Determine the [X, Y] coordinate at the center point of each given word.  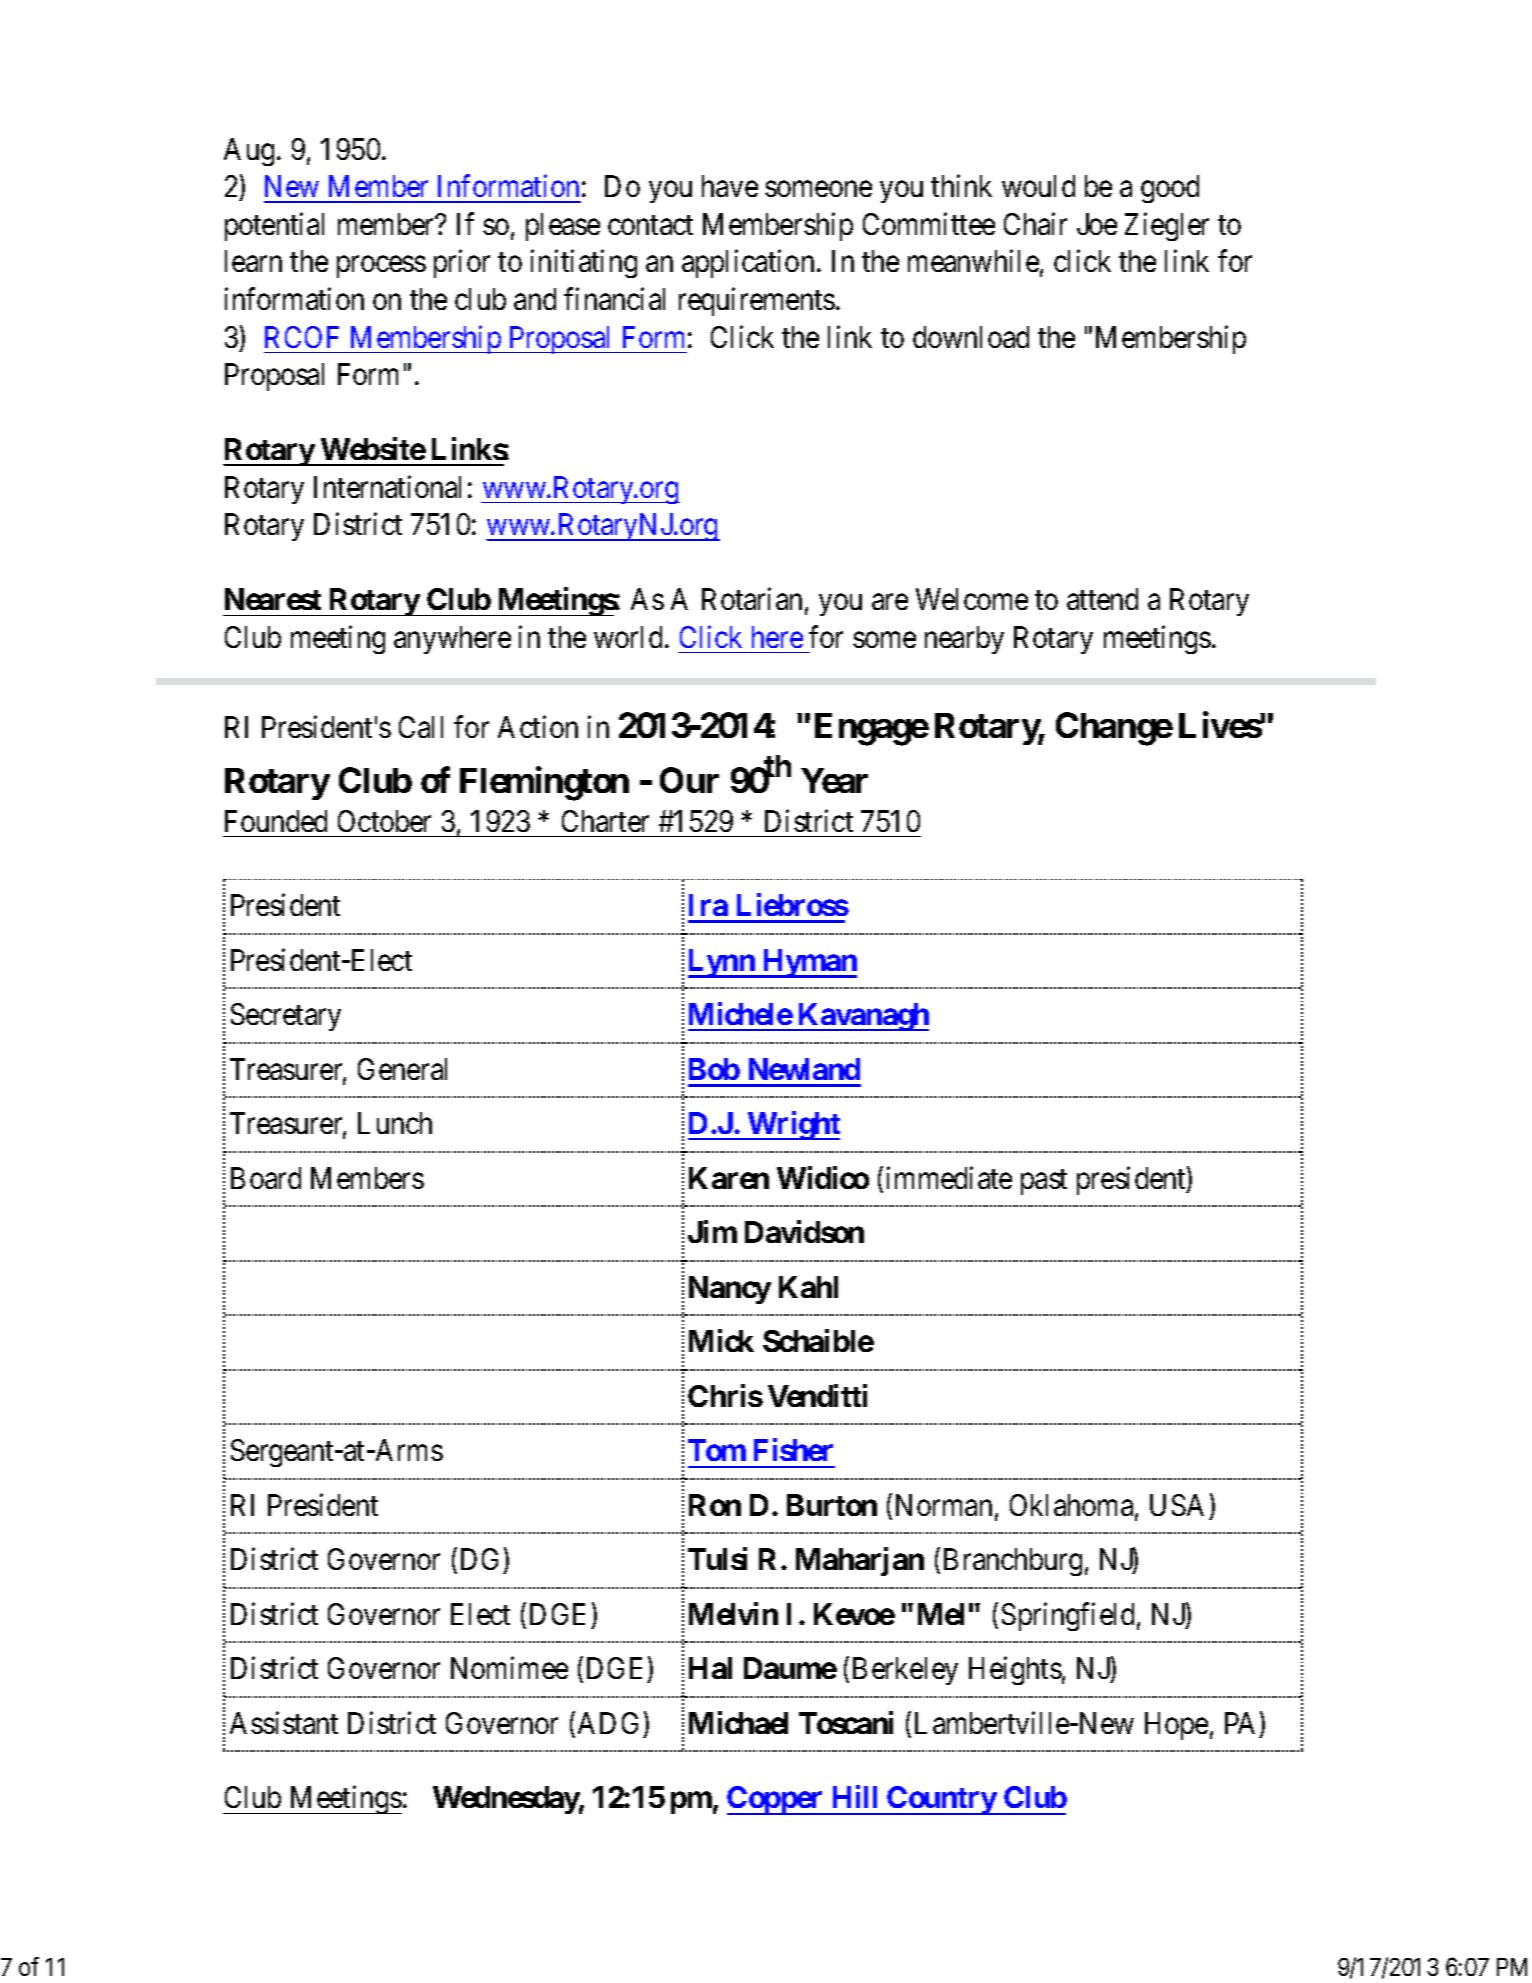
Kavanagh [862, 1017]
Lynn [722, 963]
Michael [738, 1722]
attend [1102, 599]
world [628, 637]
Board [266, 1178]
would [1038, 186]
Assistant [284, 1722]
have [730, 186]
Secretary [286, 1017]
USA [1177, 1505]
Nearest [273, 599]
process [381, 267]
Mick [721, 1340]
